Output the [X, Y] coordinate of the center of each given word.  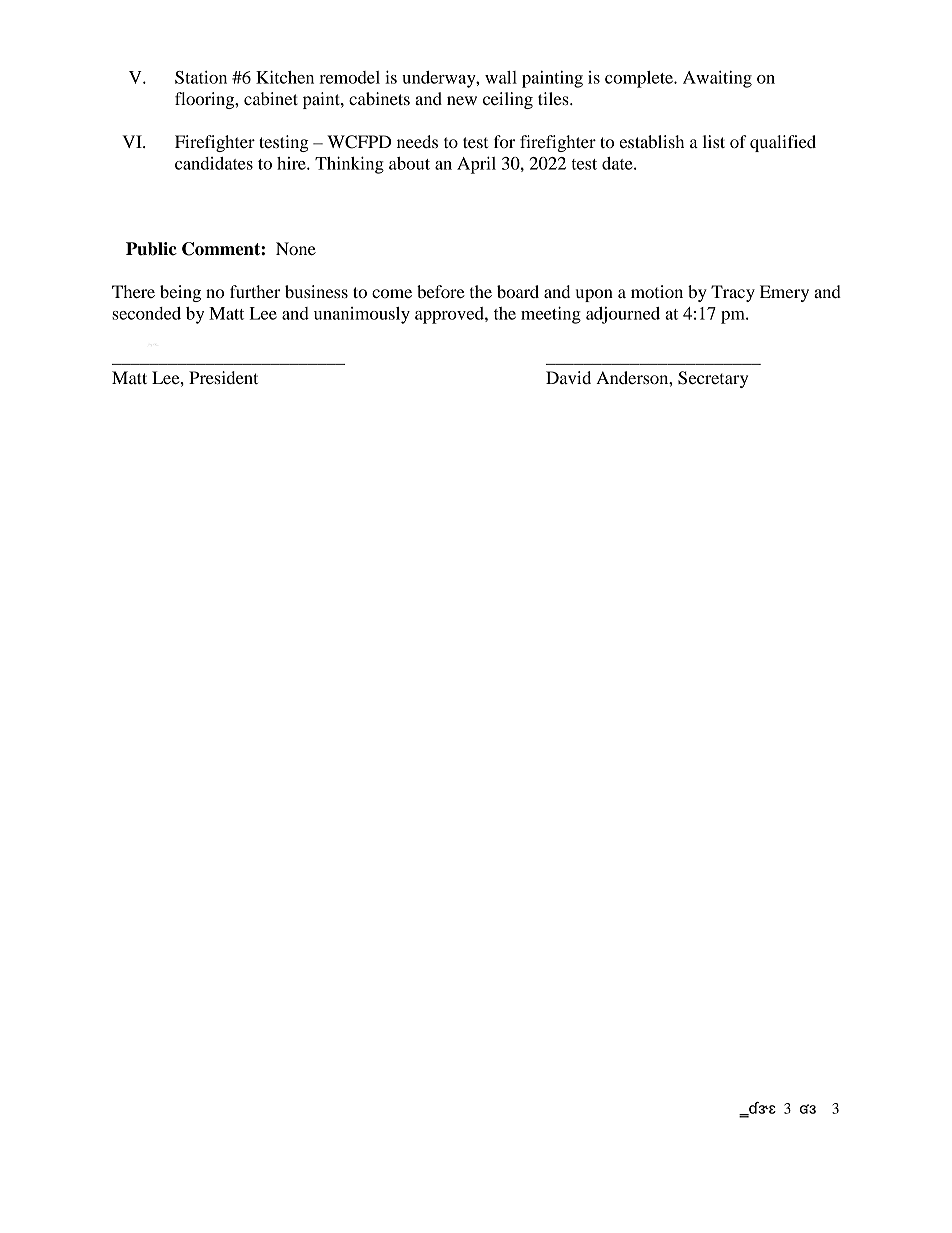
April [476, 165]
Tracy [733, 293]
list [714, 141]
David [568, 377]
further [255, 291]
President [223, 377]
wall [501, 77]
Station [201, 77]
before [441, 291]
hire [292, 163]
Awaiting [717, 79]
